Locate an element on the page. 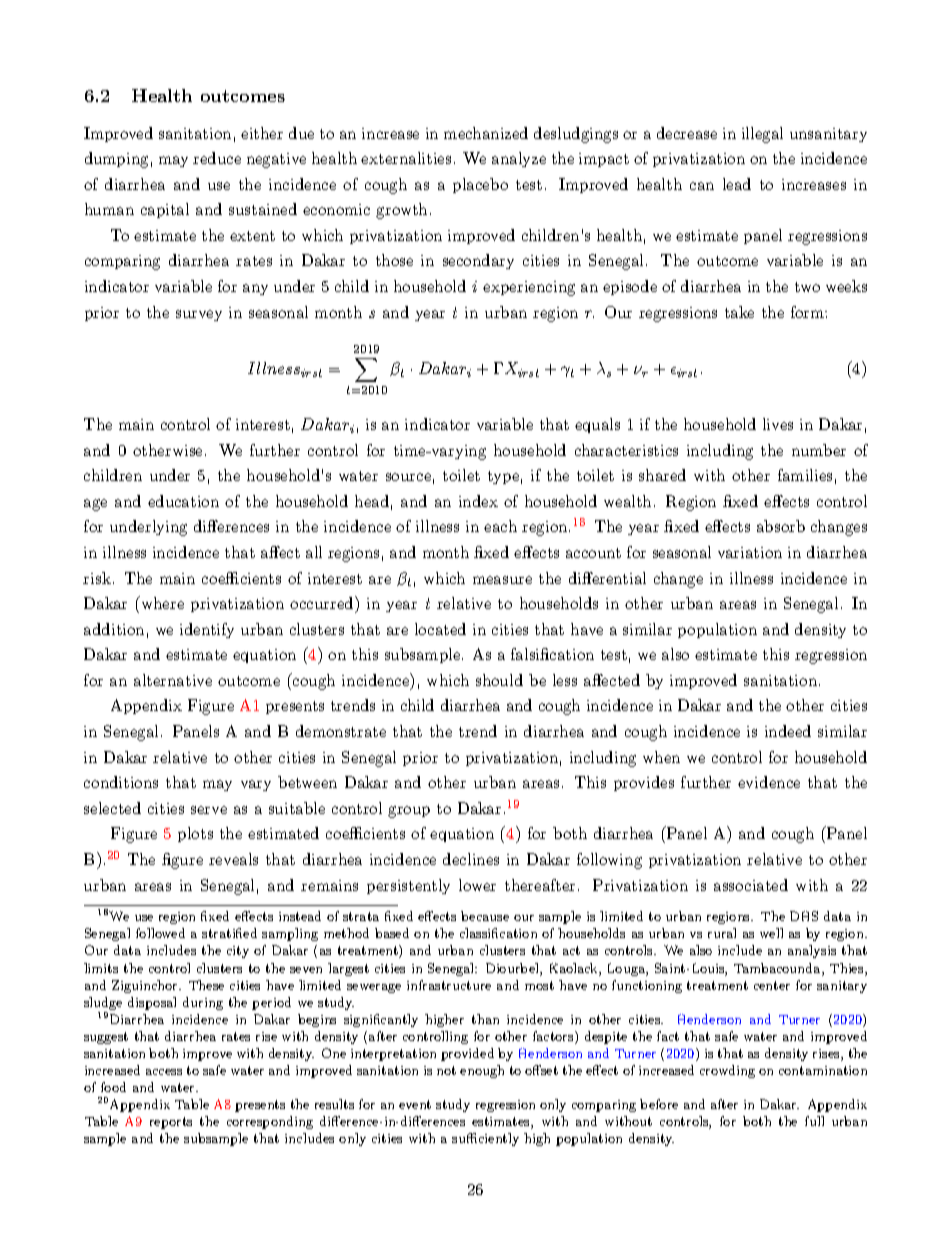 The image size is (952, 1233). identify is located at coordinates (207, 630).
